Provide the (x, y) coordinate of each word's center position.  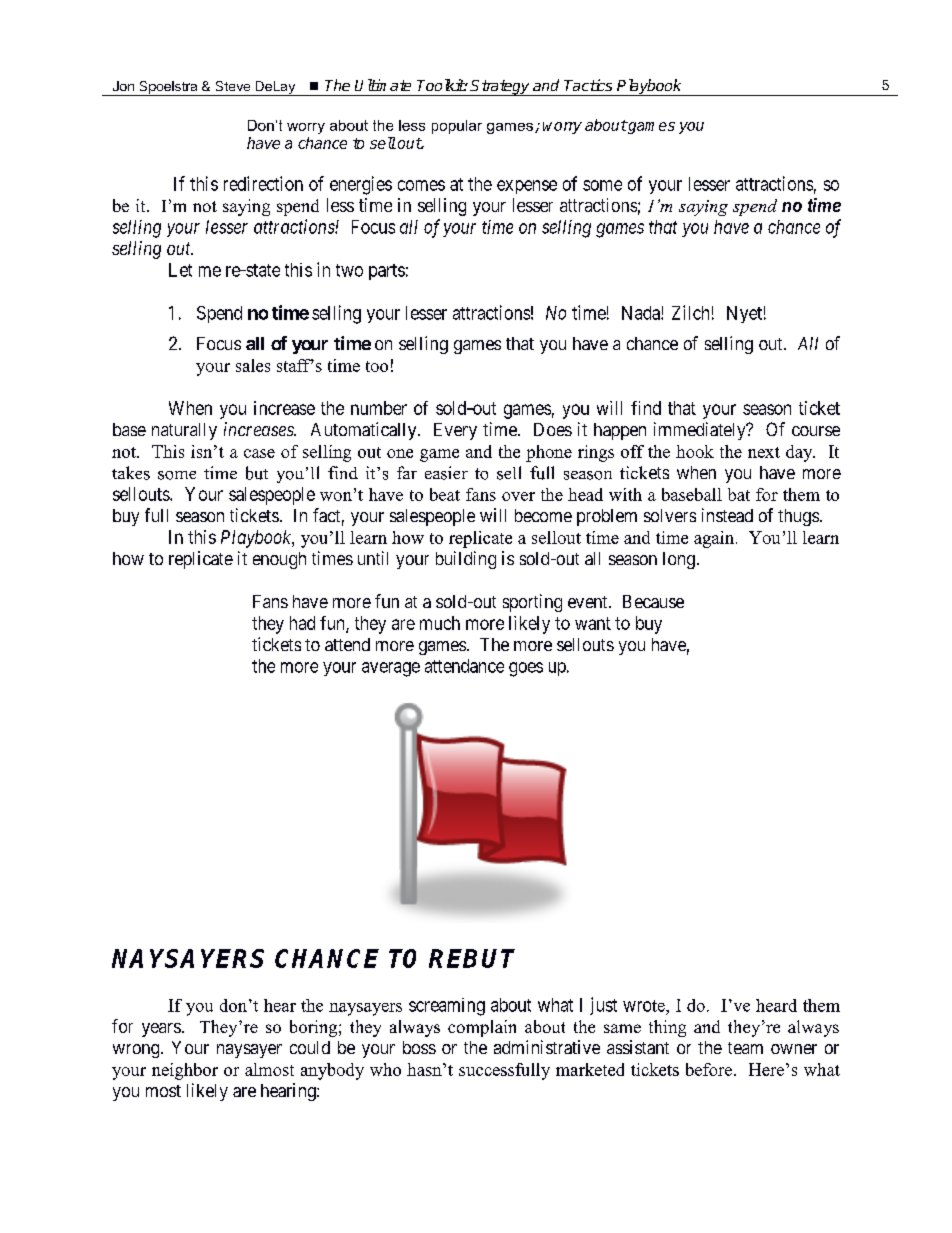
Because (653, 601)
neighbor (185, 1071)
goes (526, 669)
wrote (645, 1006)
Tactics (588, 85)
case (259, 453)
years (161, 1030)
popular (457, 127)
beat (445, 494)
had (302, 623)
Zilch (690, 312)
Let (180, 270)
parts (387, 272)
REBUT (472, 958)
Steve (233, 86)
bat (739, 494)
